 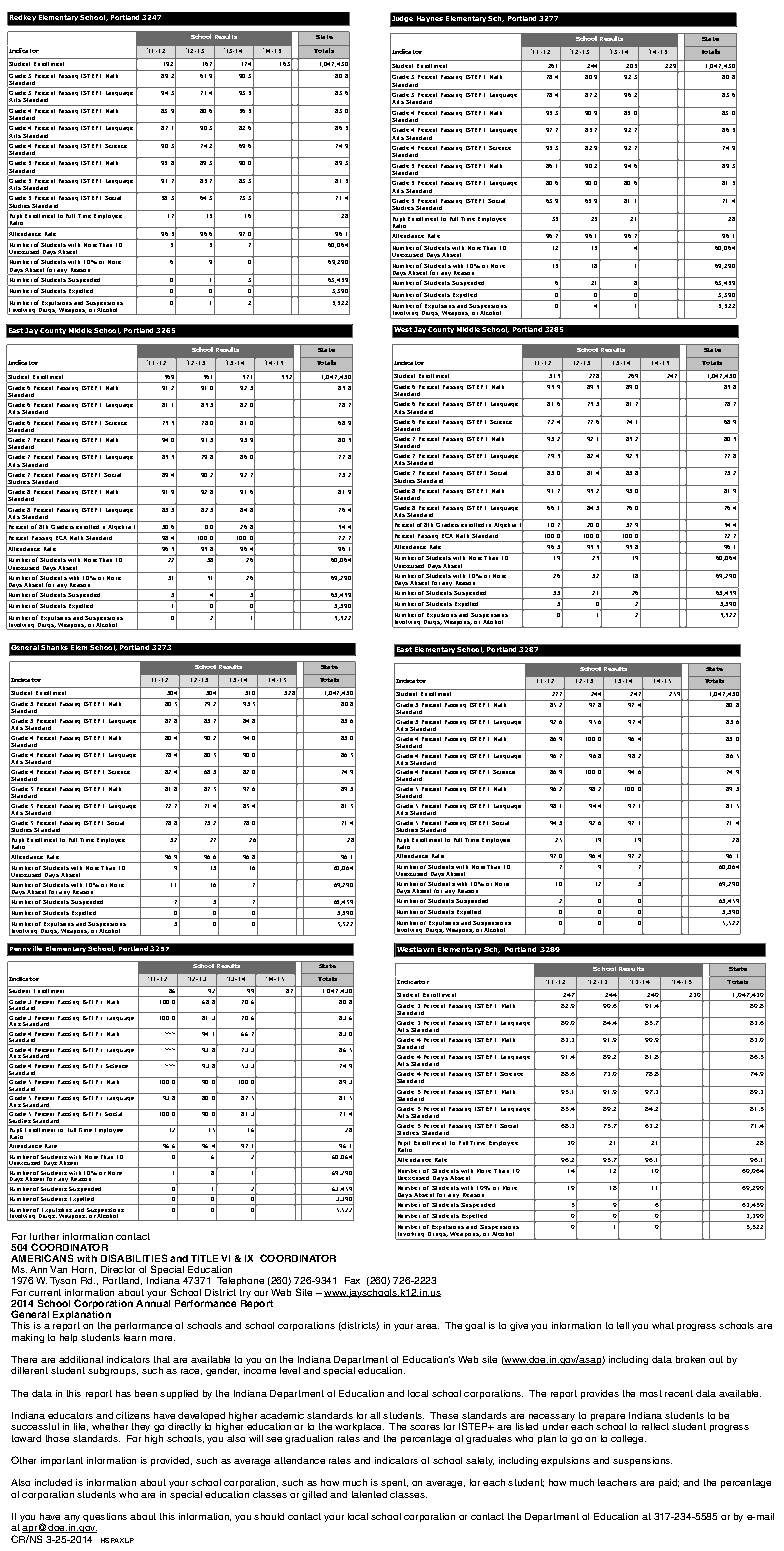 What do you see at coordinates (623, 1325) in the document?
I see `tell` at bounding box center [623, 1325].
